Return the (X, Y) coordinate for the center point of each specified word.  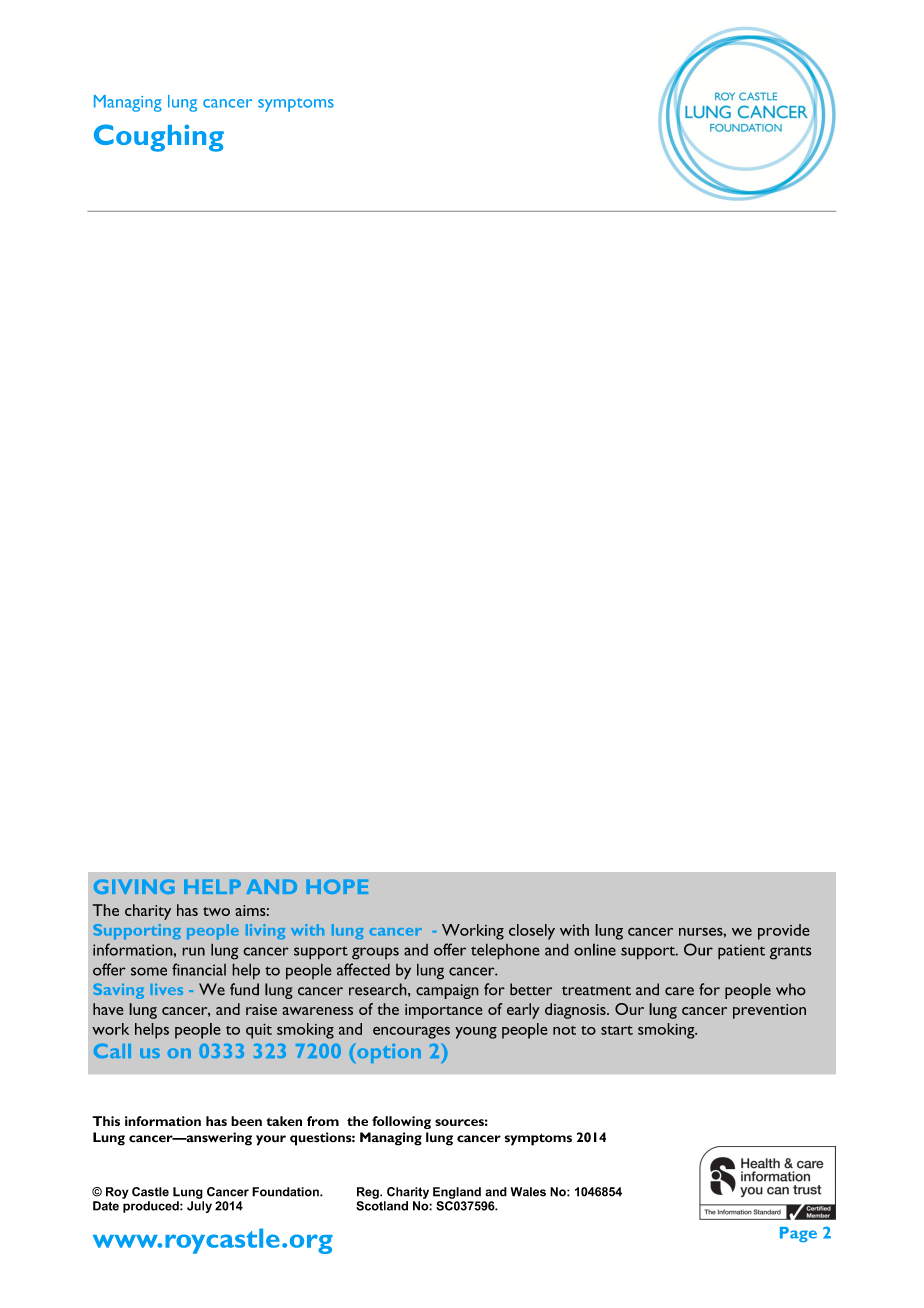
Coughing (159, 138)
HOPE (337, 886)
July (199, 1207)
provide (784, 932)
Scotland (382, 1206)
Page (798, 1235)
